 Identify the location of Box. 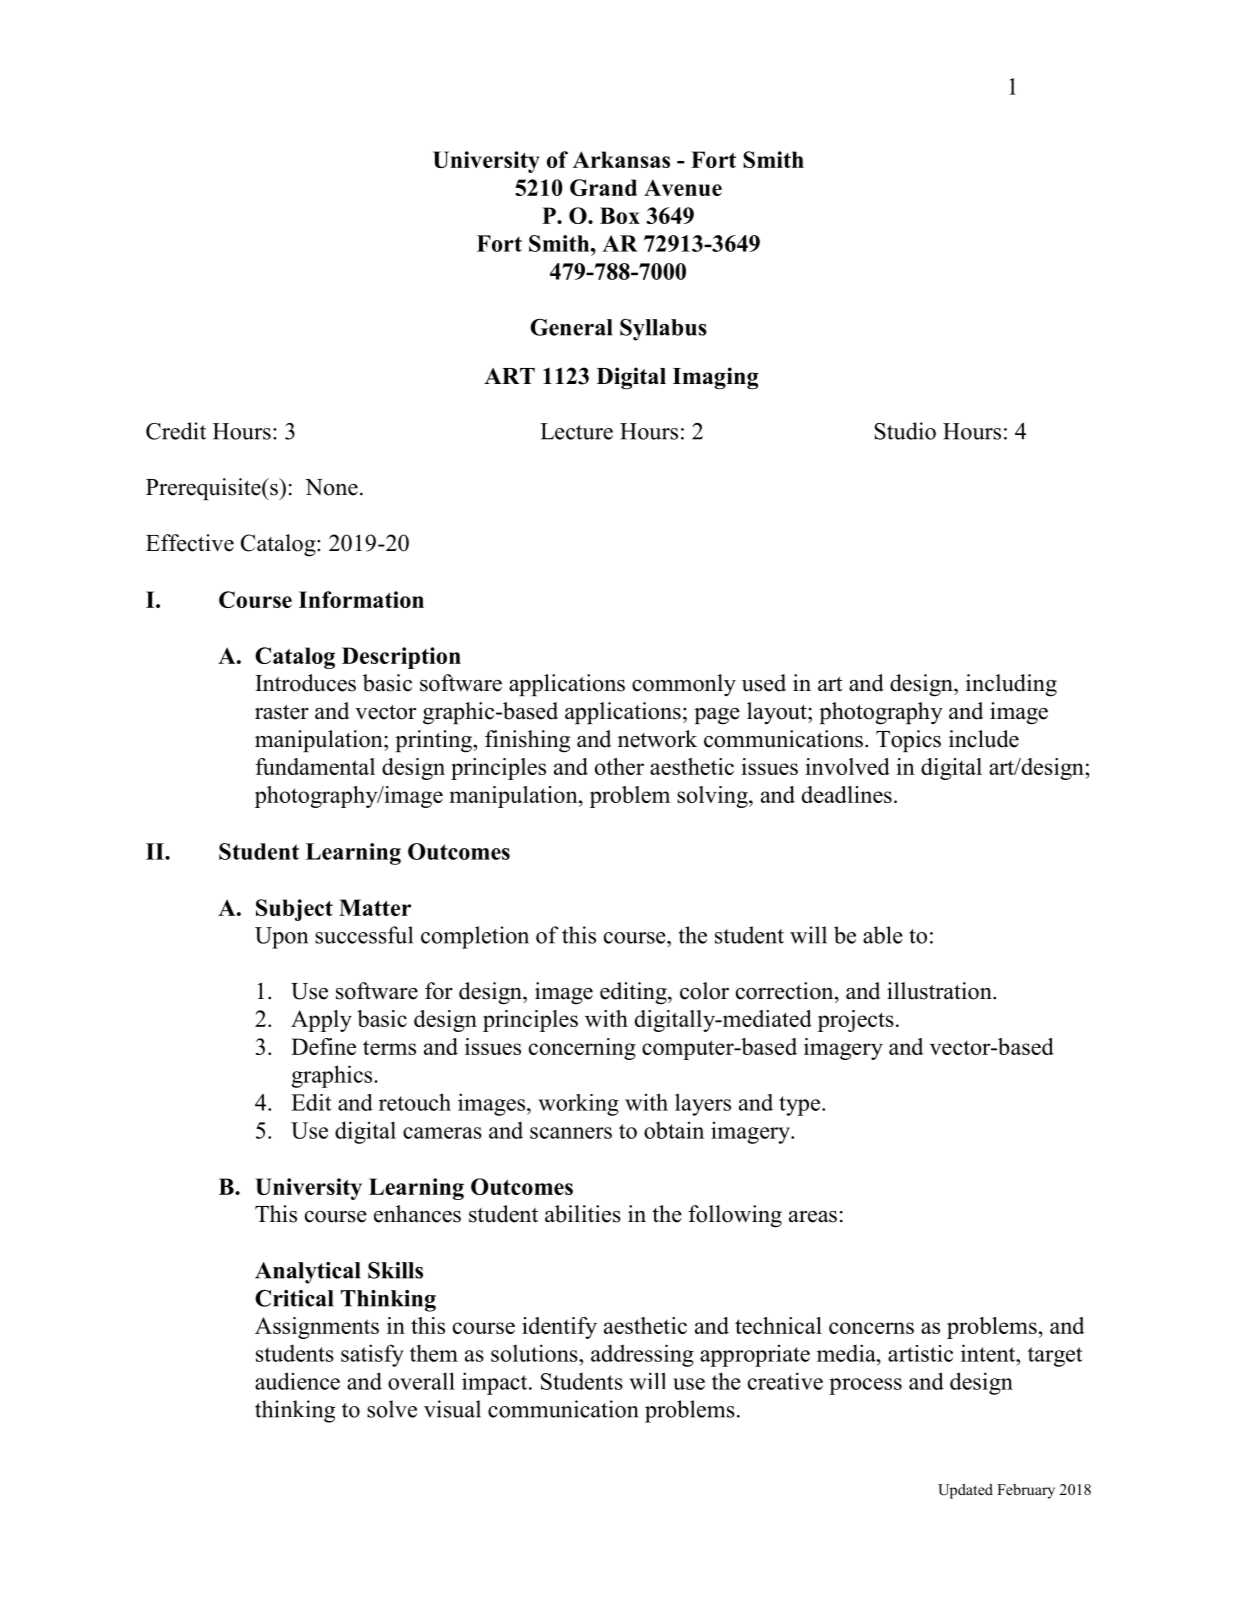
(620, 215).
